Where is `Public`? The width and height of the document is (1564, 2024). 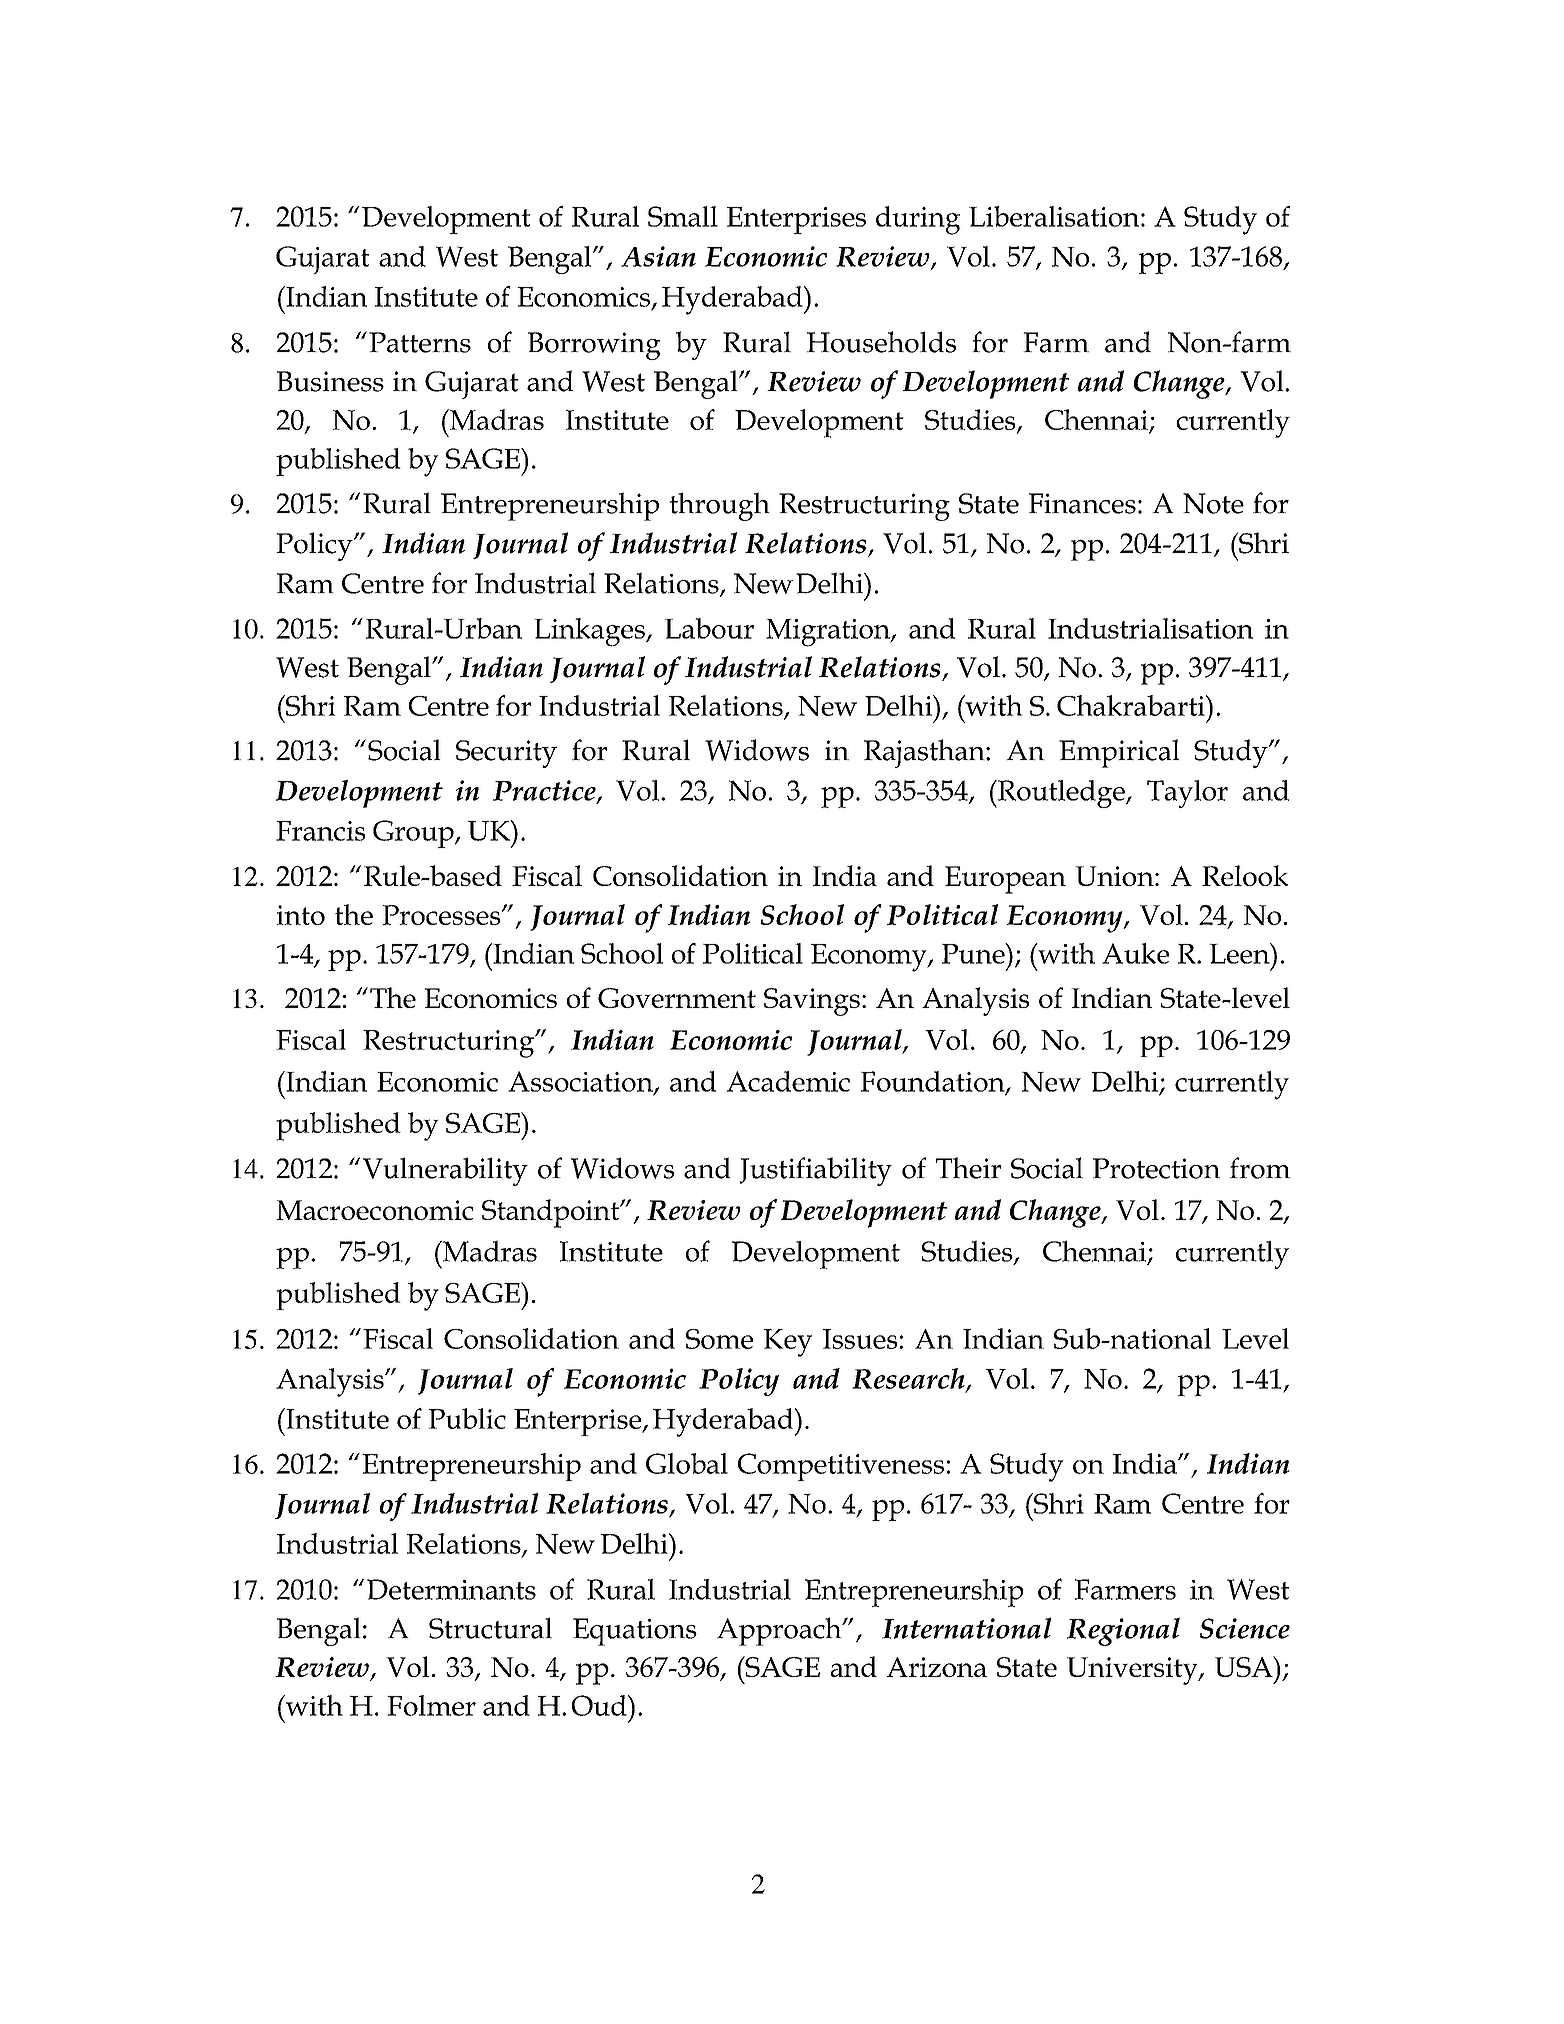
Public is located at coordinates (467, 1418).
